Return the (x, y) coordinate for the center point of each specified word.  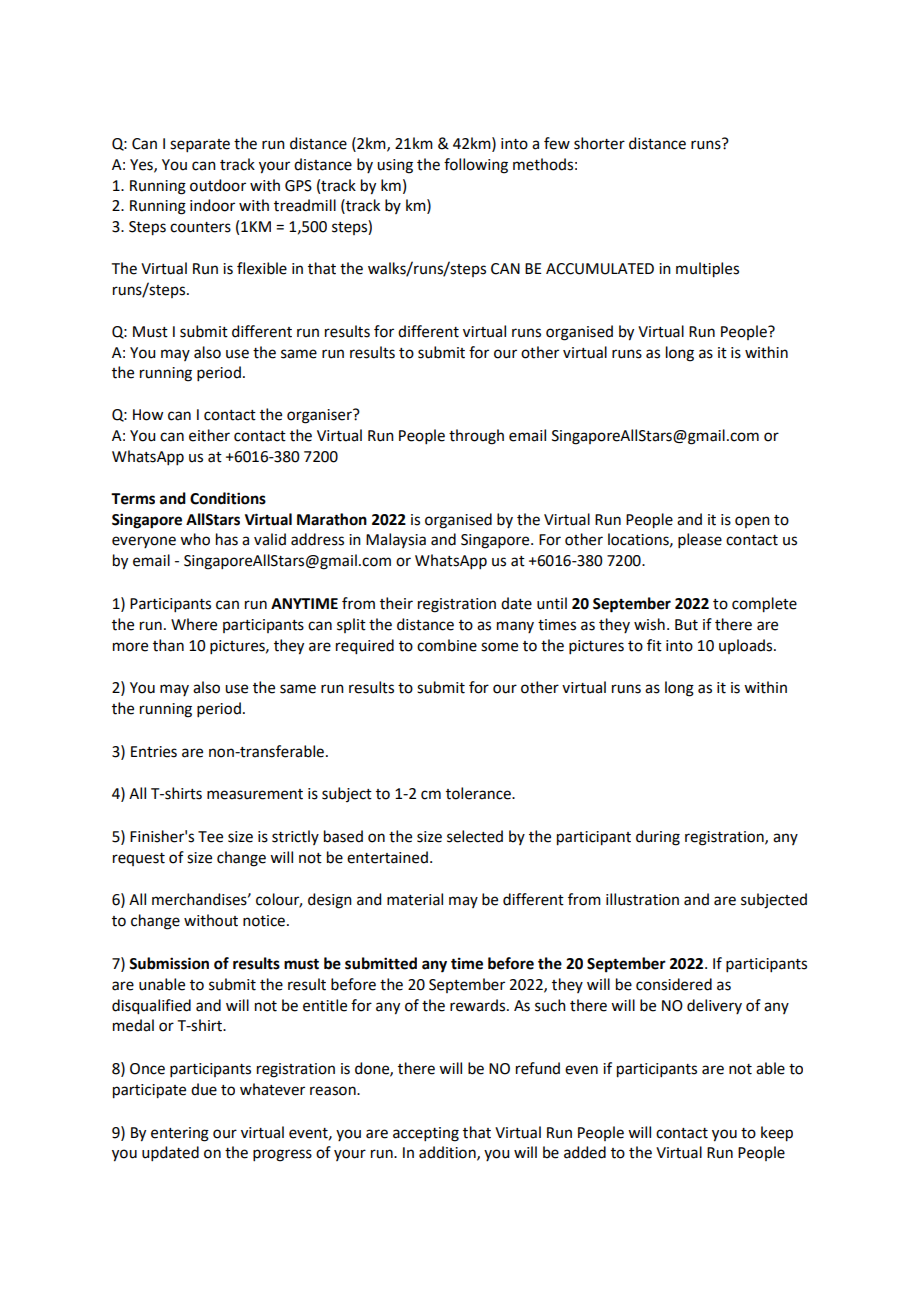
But (686, 625)
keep (777, 1134)
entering (180, 1134)
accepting (426, 1134)
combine (447, 645)
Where (194, 624)
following (476, 166)
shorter (599, 143)
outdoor (218, 185)
